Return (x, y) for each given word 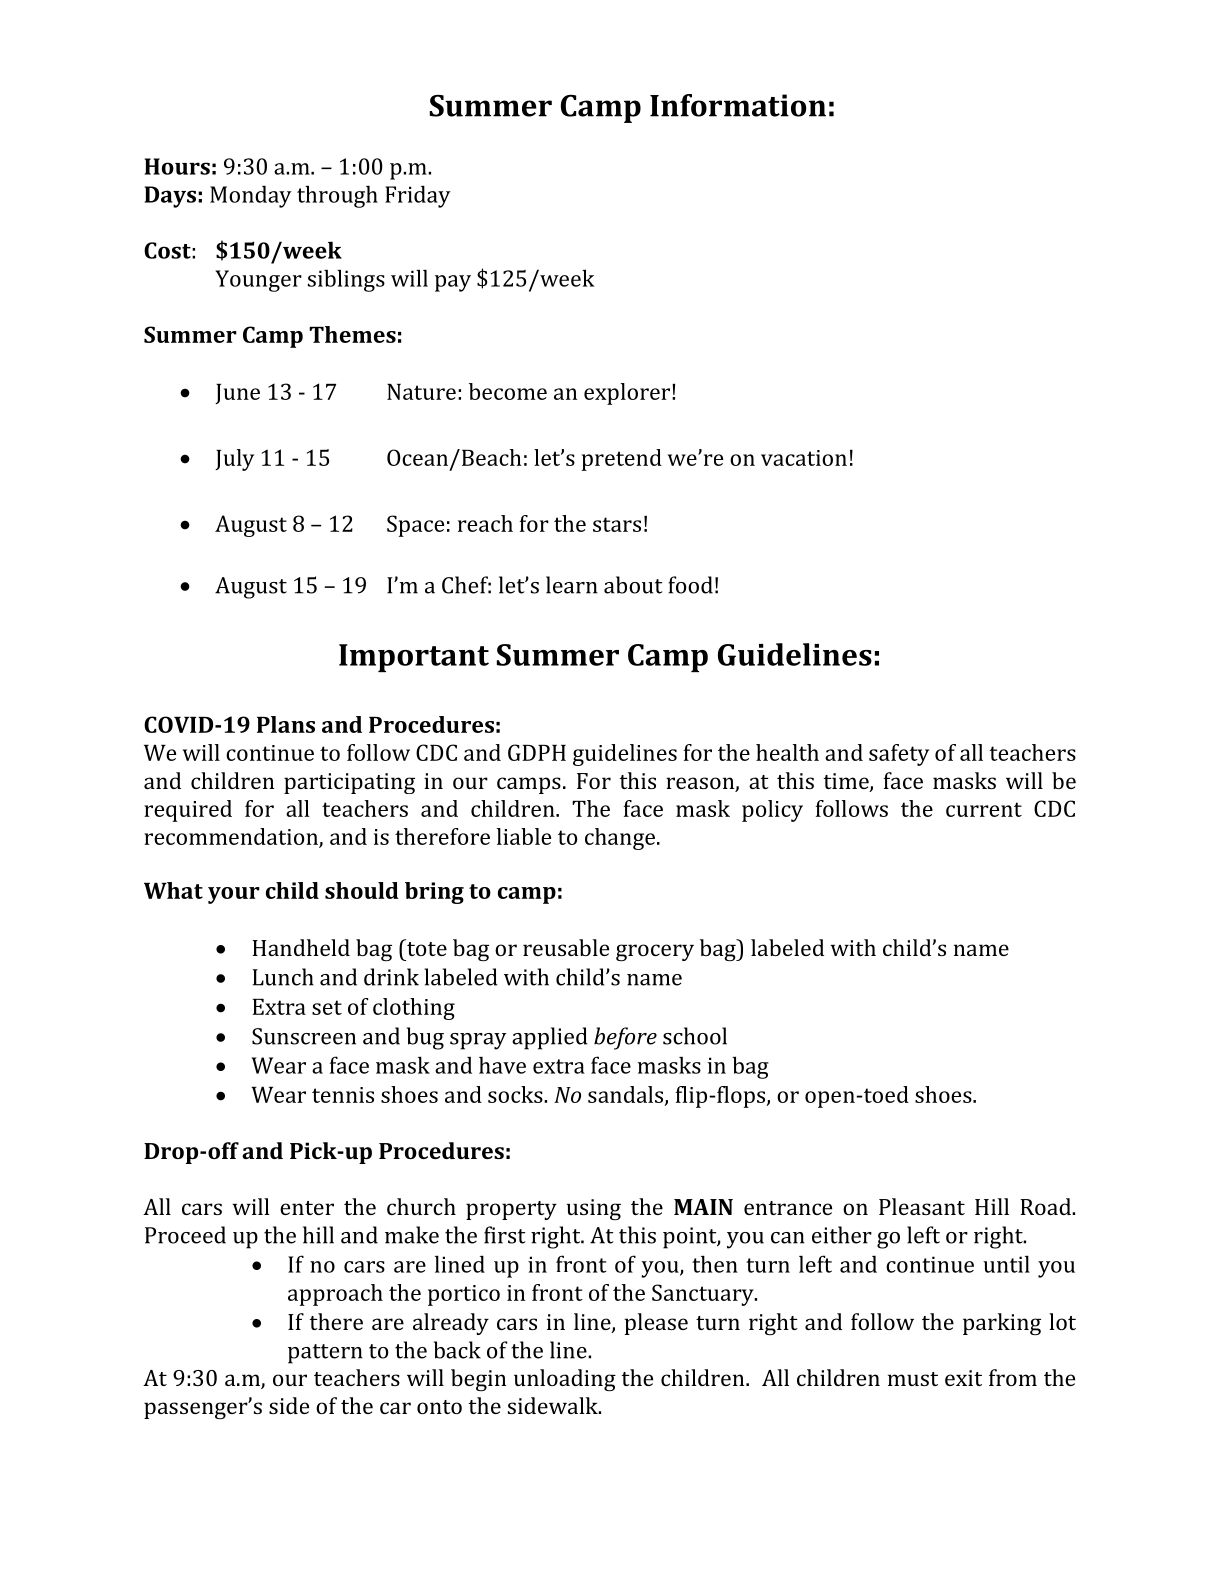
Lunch (283, 977)
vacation (804, 458)
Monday (251, 196)
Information (738, 105)
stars (617, 524)
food (690, 585)
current (984, 809)
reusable (566, 947)
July (234, 460)
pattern (325, 1354)
